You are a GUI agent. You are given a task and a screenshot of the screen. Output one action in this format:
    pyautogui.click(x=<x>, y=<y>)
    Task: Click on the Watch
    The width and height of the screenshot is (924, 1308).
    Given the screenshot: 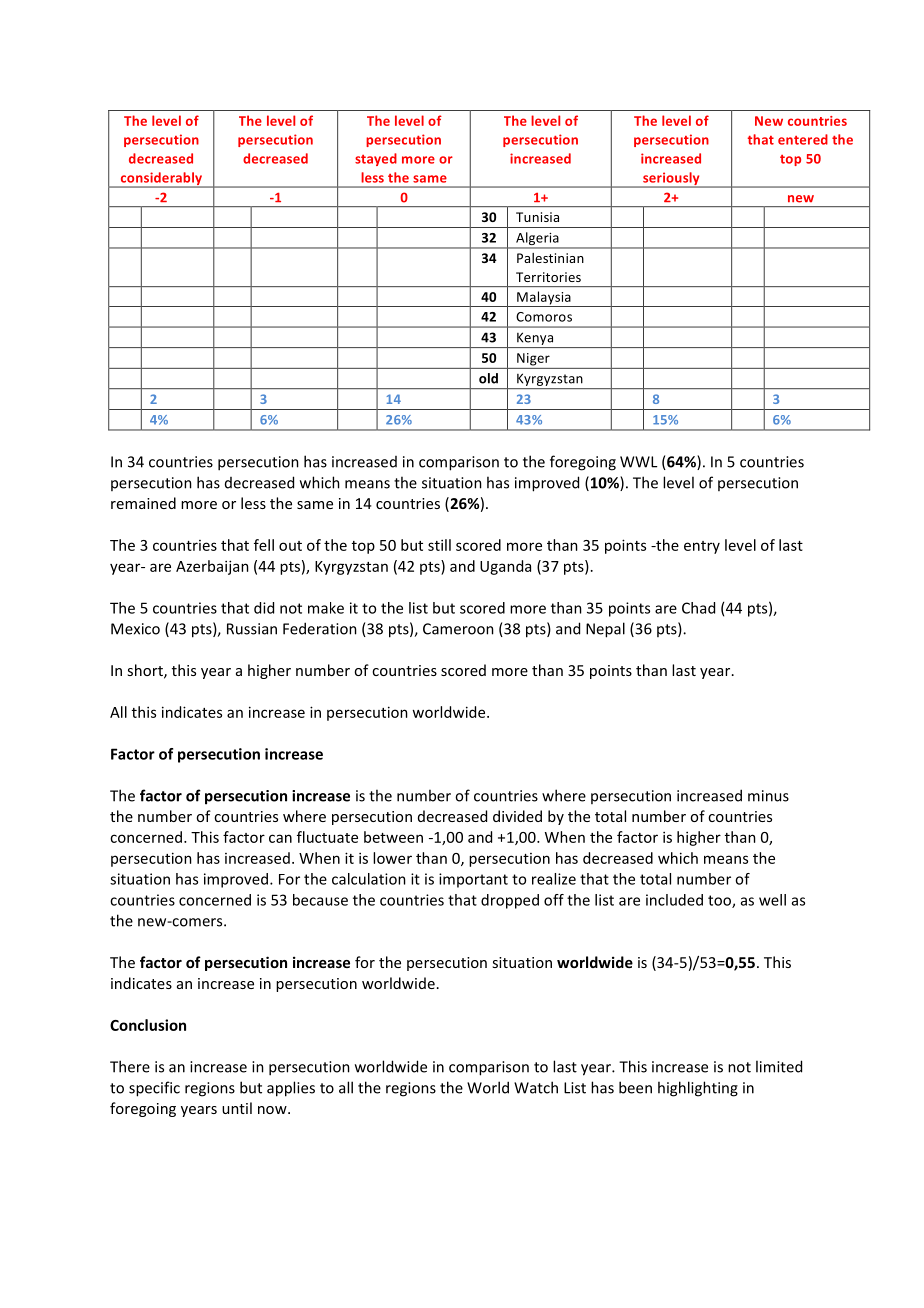 What is the action you would take?
    pyautogui.click(x=536, y=1087)
